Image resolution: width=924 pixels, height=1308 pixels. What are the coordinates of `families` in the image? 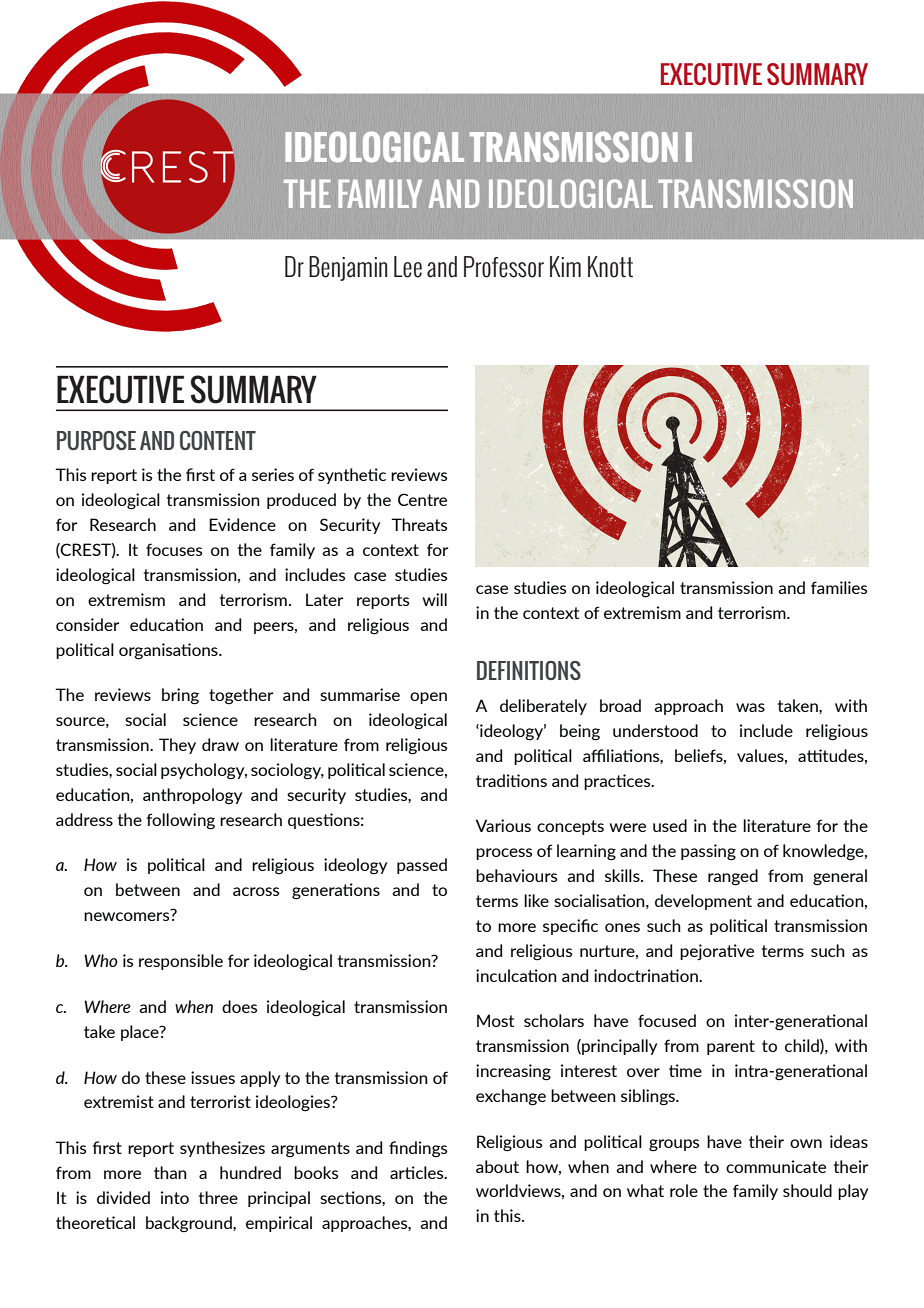 It's located at (839, 587).
